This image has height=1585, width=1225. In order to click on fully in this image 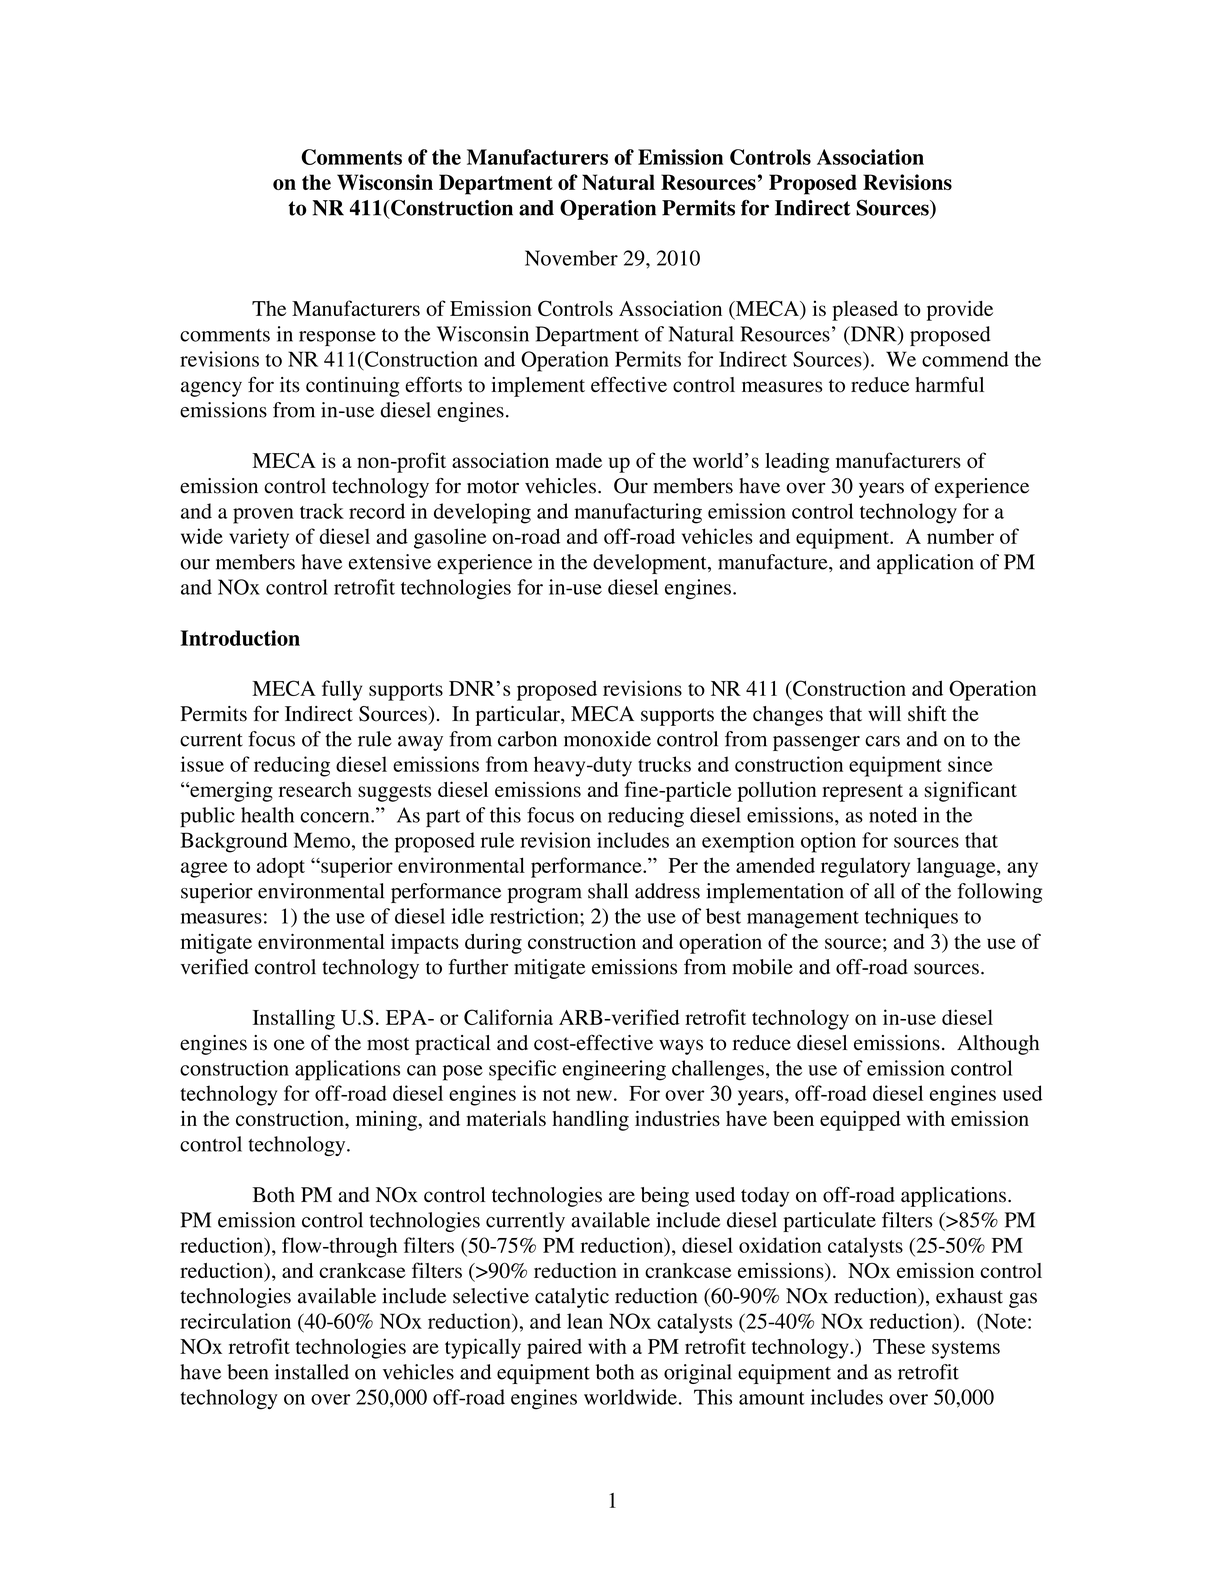, I will do `click(342, 690)`.
